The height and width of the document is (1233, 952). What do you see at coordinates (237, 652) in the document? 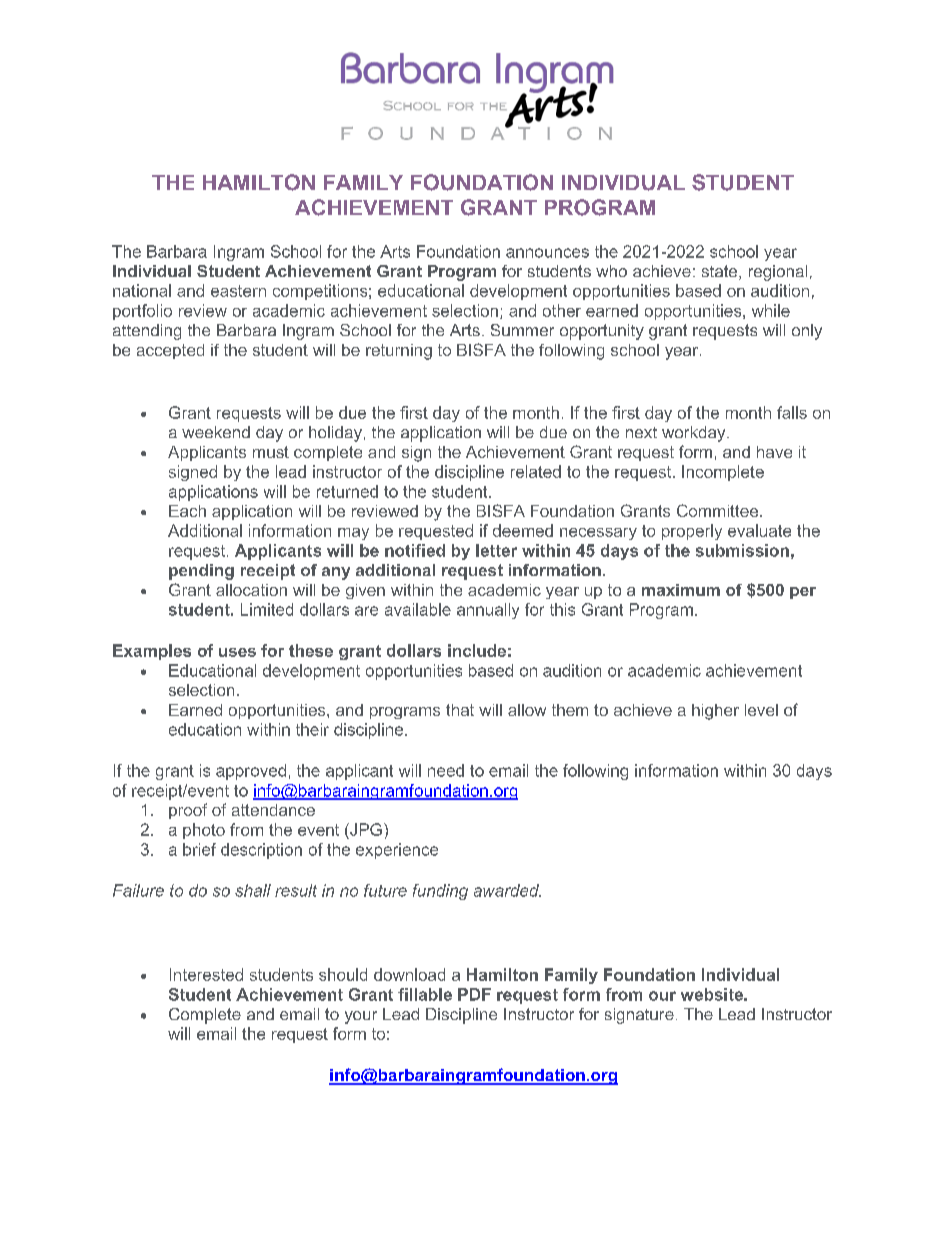
I see `uses` at bounding box center [237, 652].
